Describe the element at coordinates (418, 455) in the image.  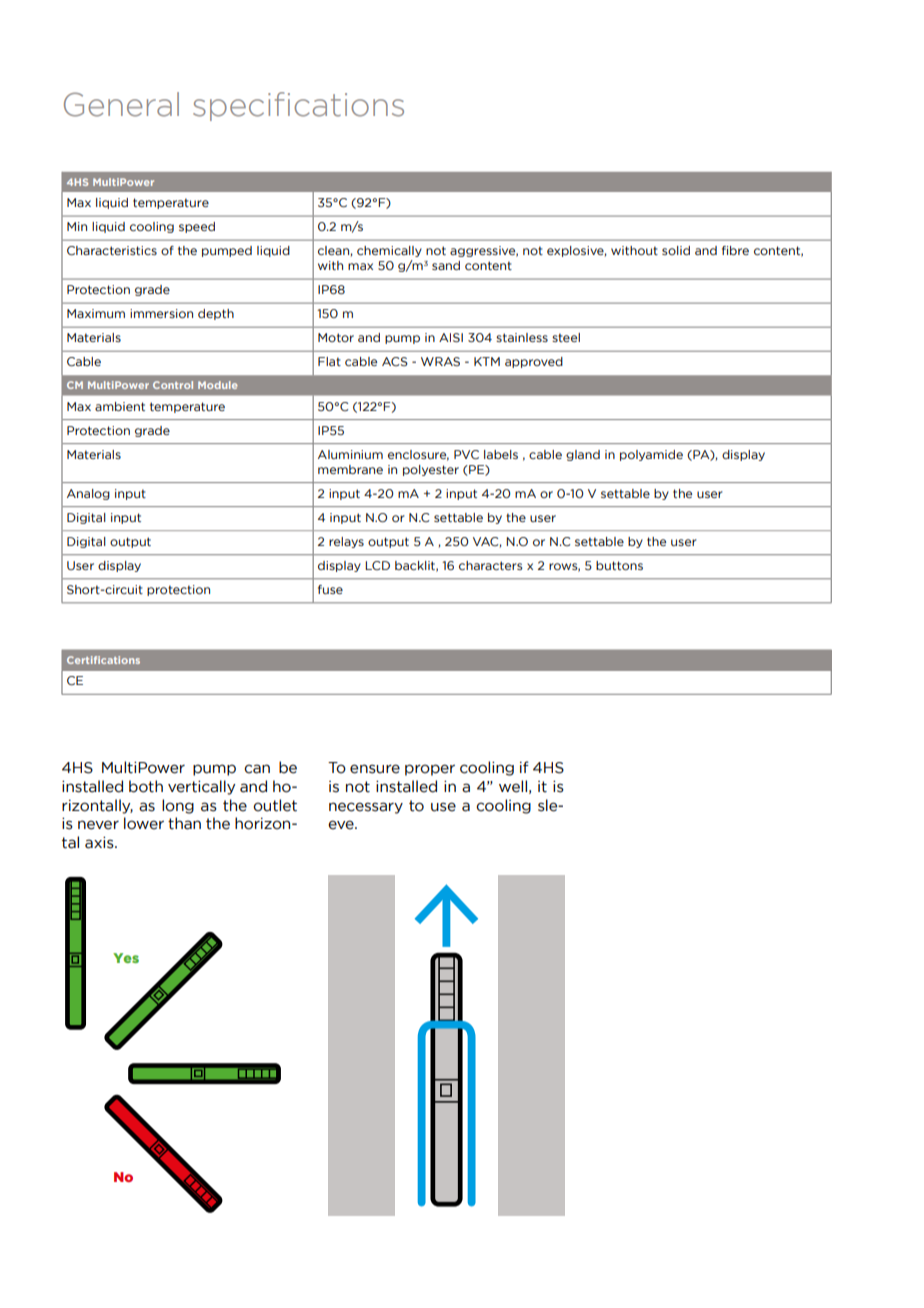
I see `enclosure` at that location.
